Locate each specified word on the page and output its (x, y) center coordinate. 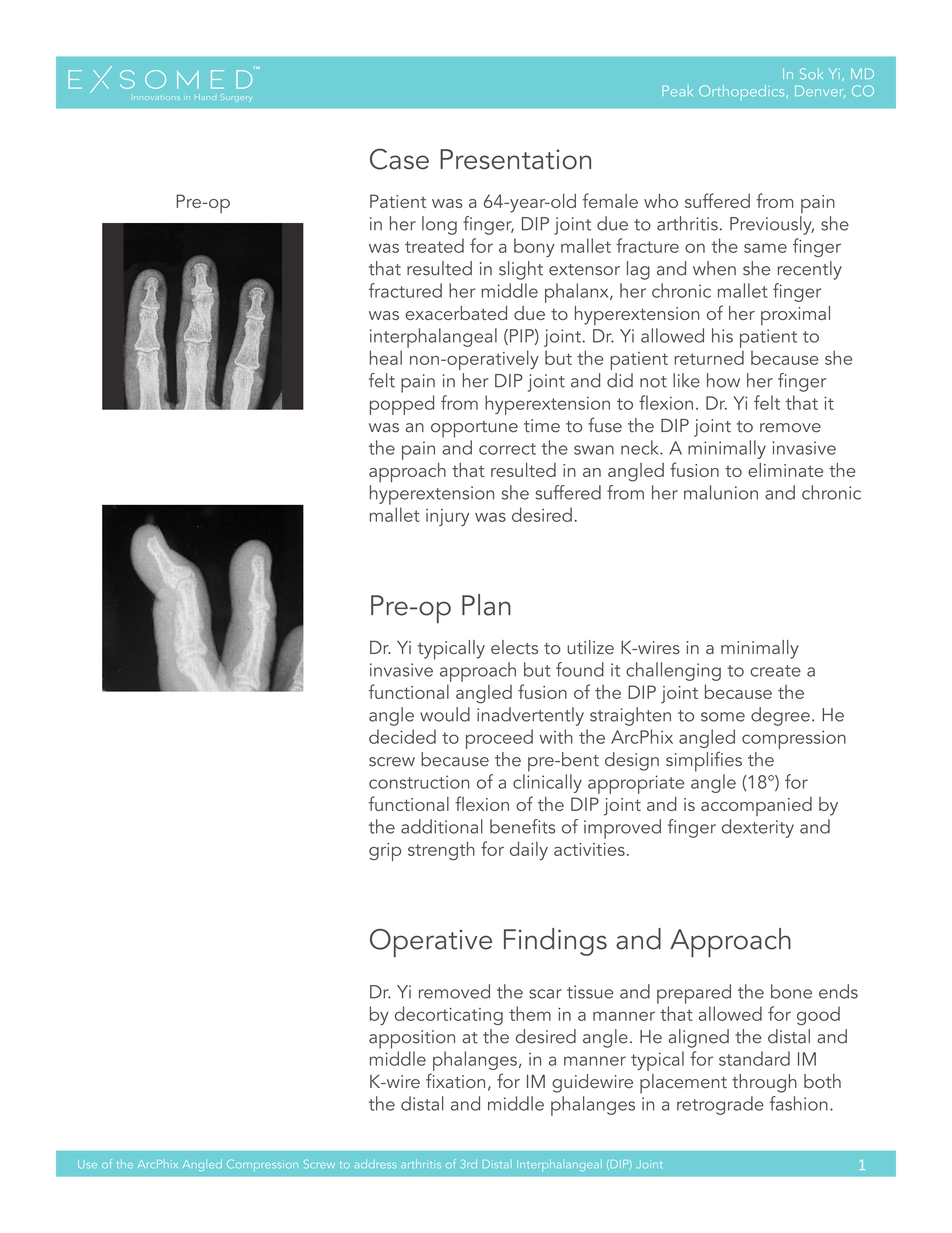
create (775, 671)
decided (402, 736)
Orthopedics (743, 92)
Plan (486, 605)
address (375, 1163)
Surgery (236, 97)
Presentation (515, 159)
